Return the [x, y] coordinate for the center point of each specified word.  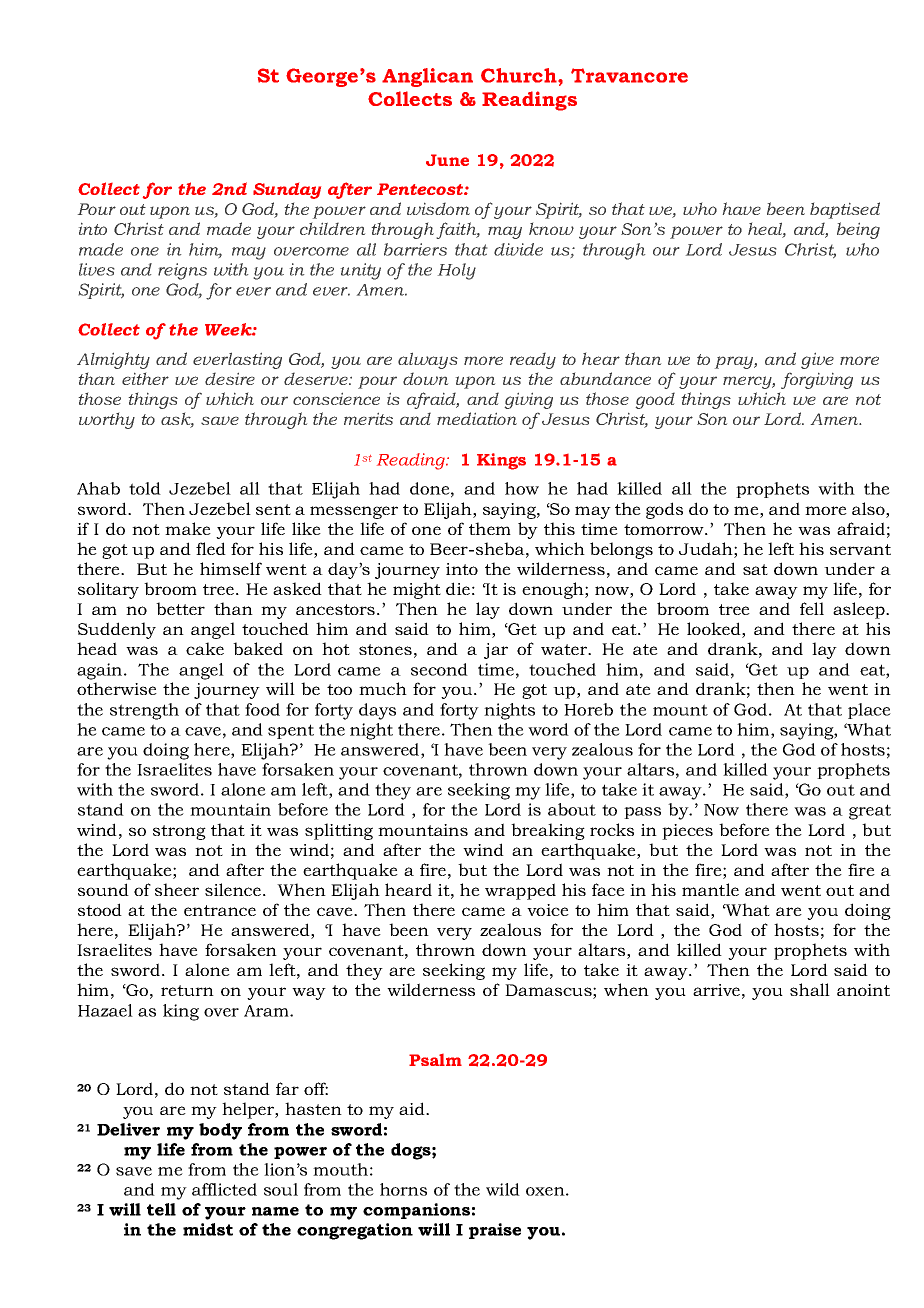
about [572, 809]
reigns [182, 271]
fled [211, 548]
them [490, 528]
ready [533, 360]
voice [548, 910]
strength [144, 711]
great [870, 812]
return [187, 990]
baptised [845, 210]
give [817, 360]
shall [810, 989]
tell [161, 1209]
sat [755, 569]
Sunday [287, 191]
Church [520, 75]
